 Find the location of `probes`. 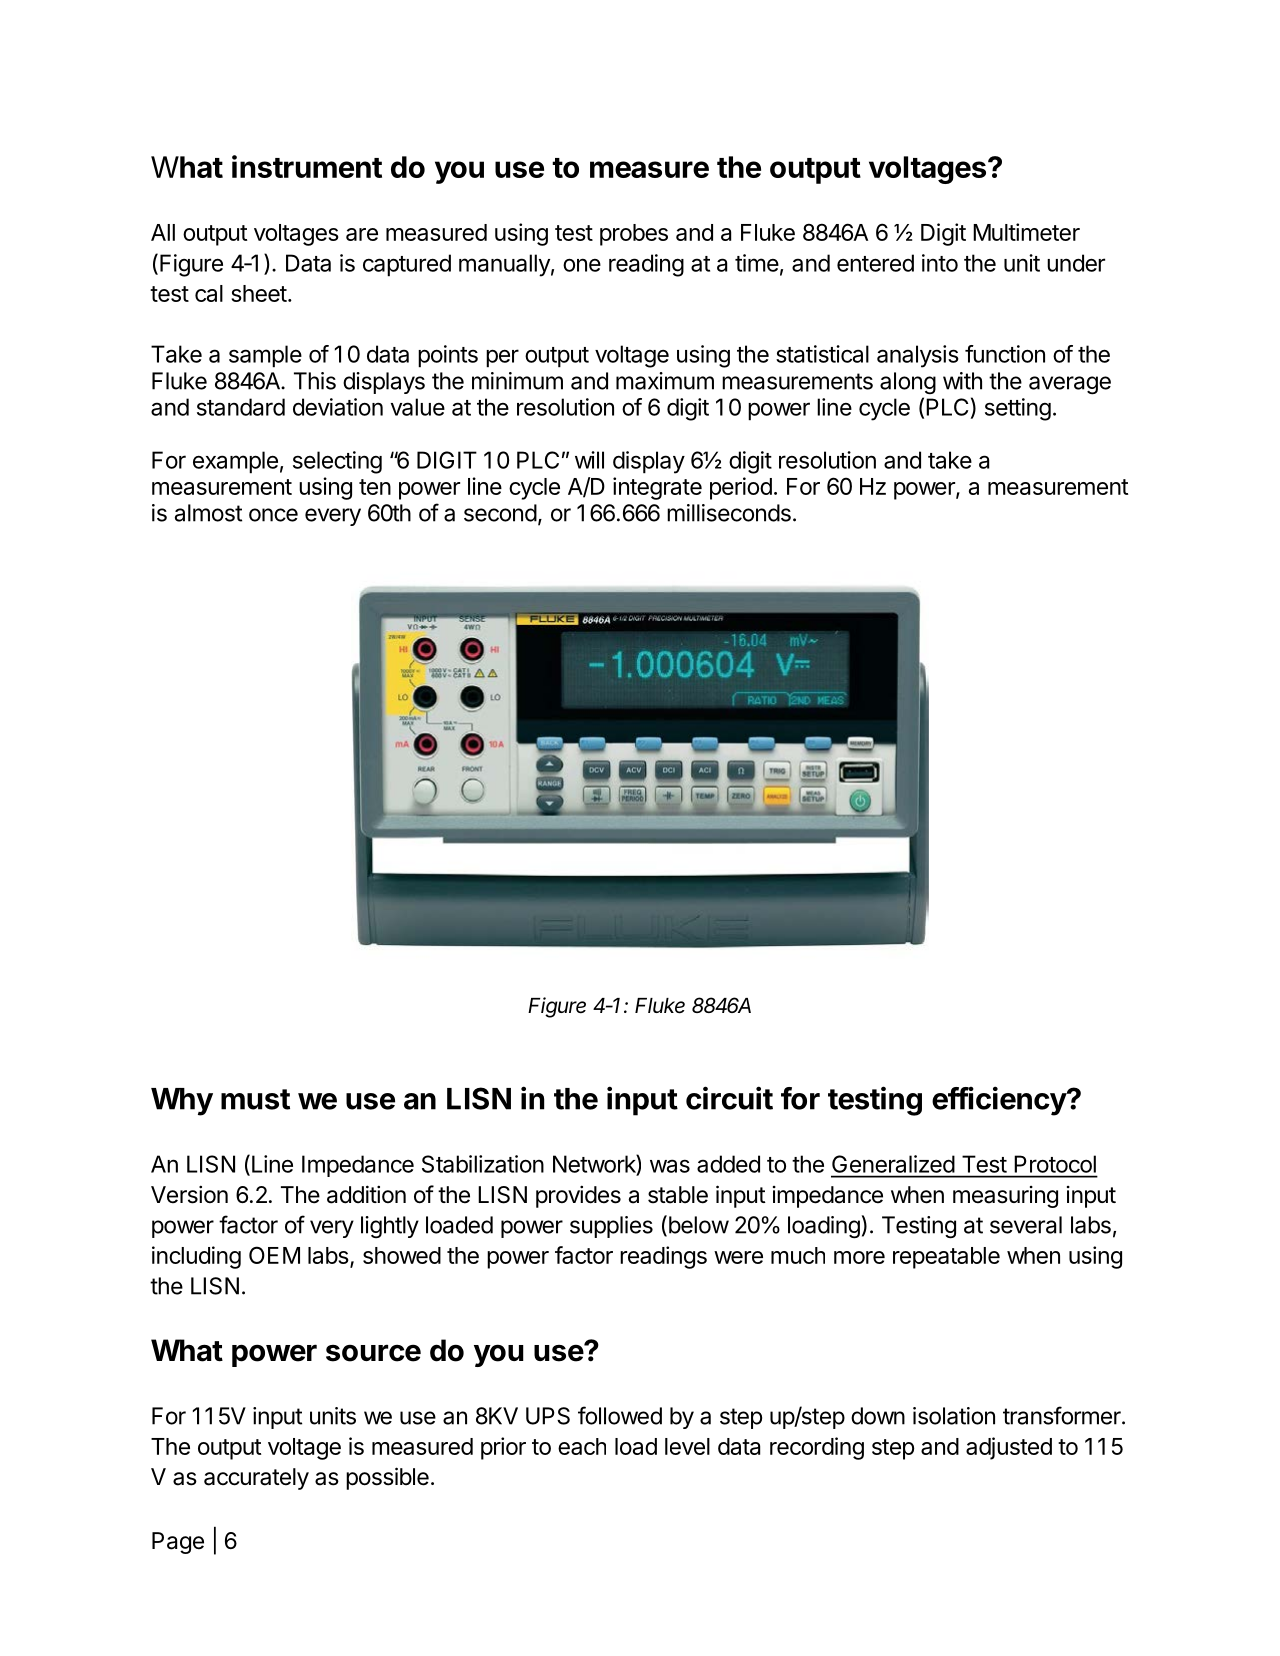

probes is located at coordinates (634, 235).
